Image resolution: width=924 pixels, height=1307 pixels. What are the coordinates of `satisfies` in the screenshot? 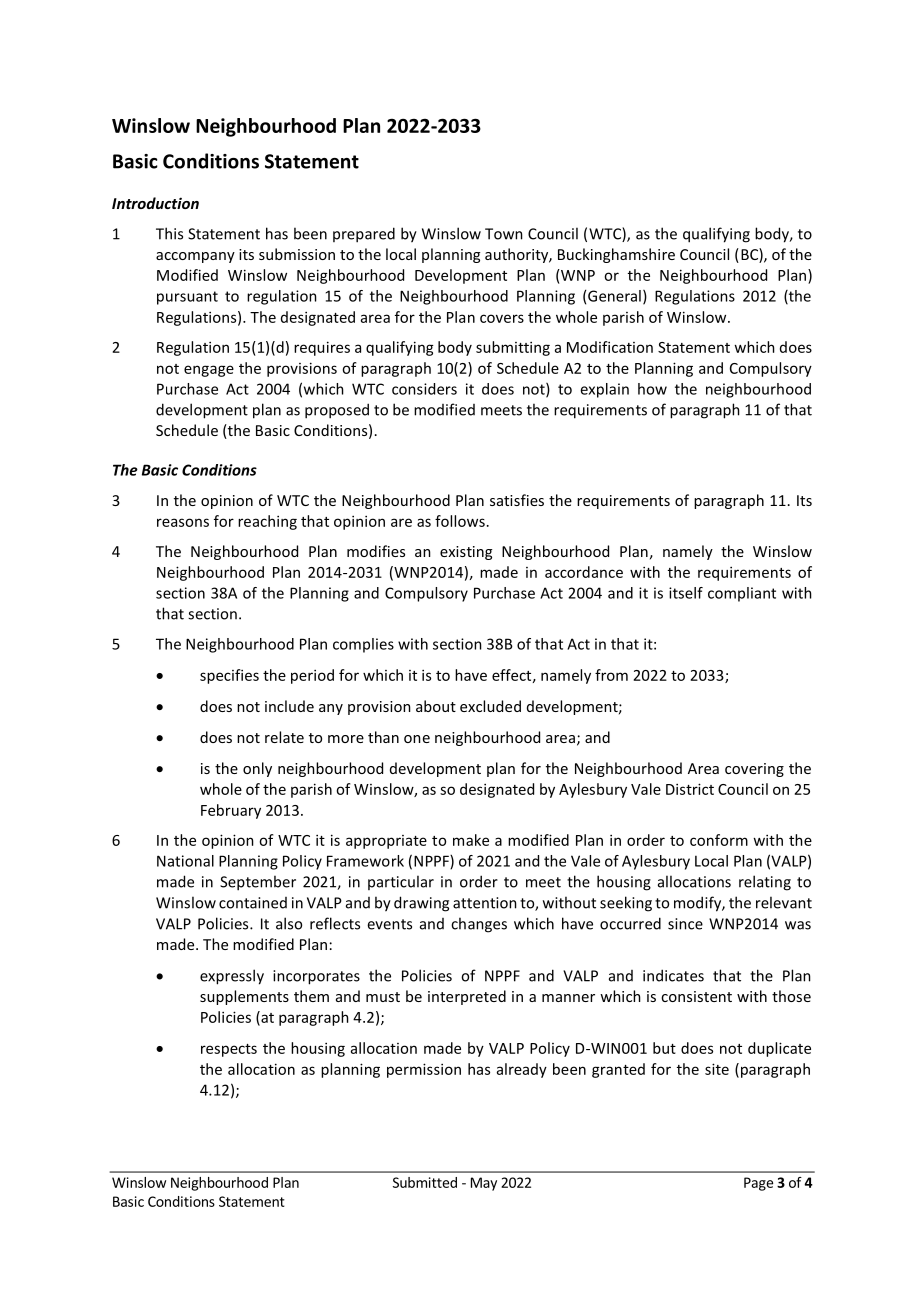 It's located at (517, 500).
